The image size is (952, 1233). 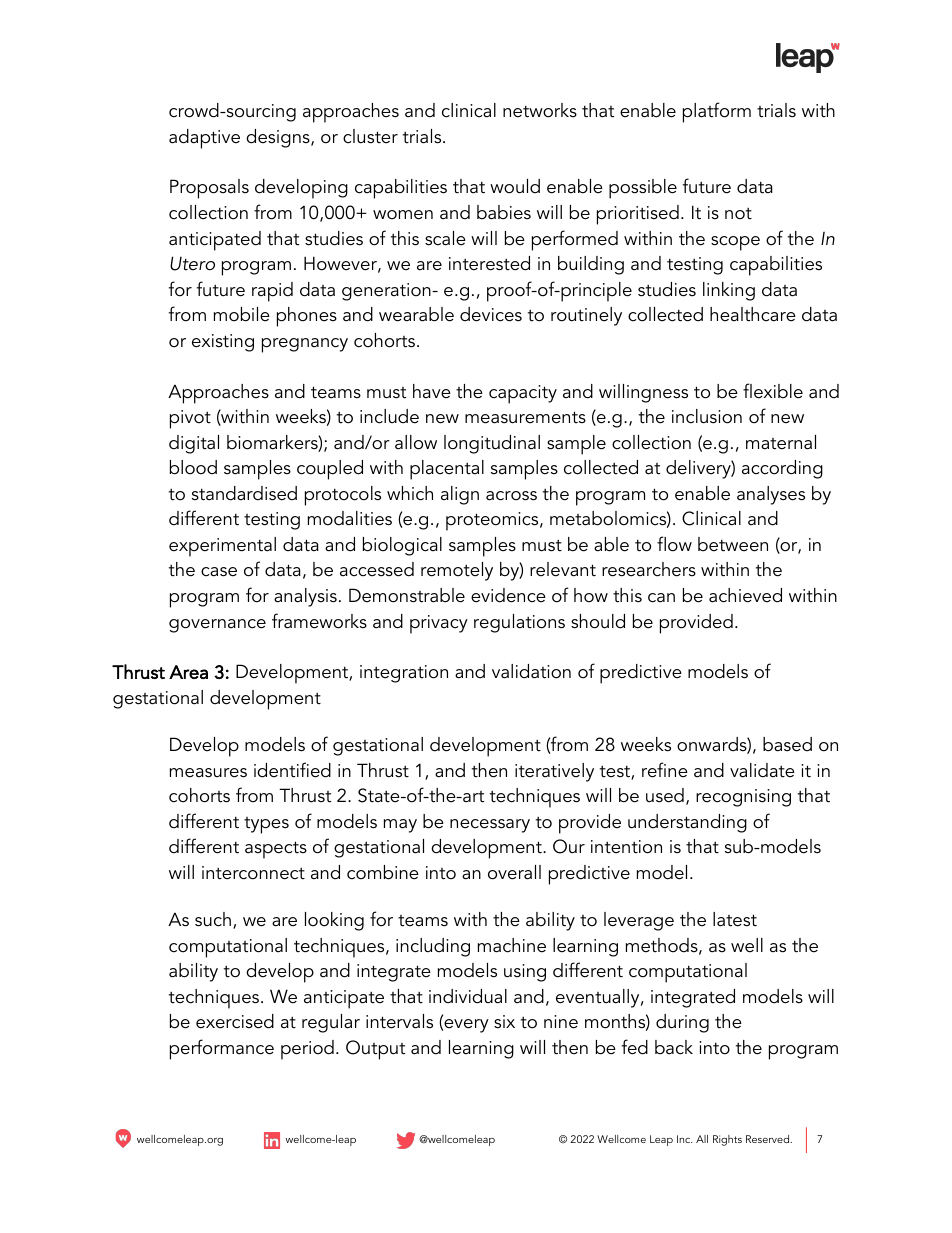 I want to click on performance, so click(x=222, y=1049).
